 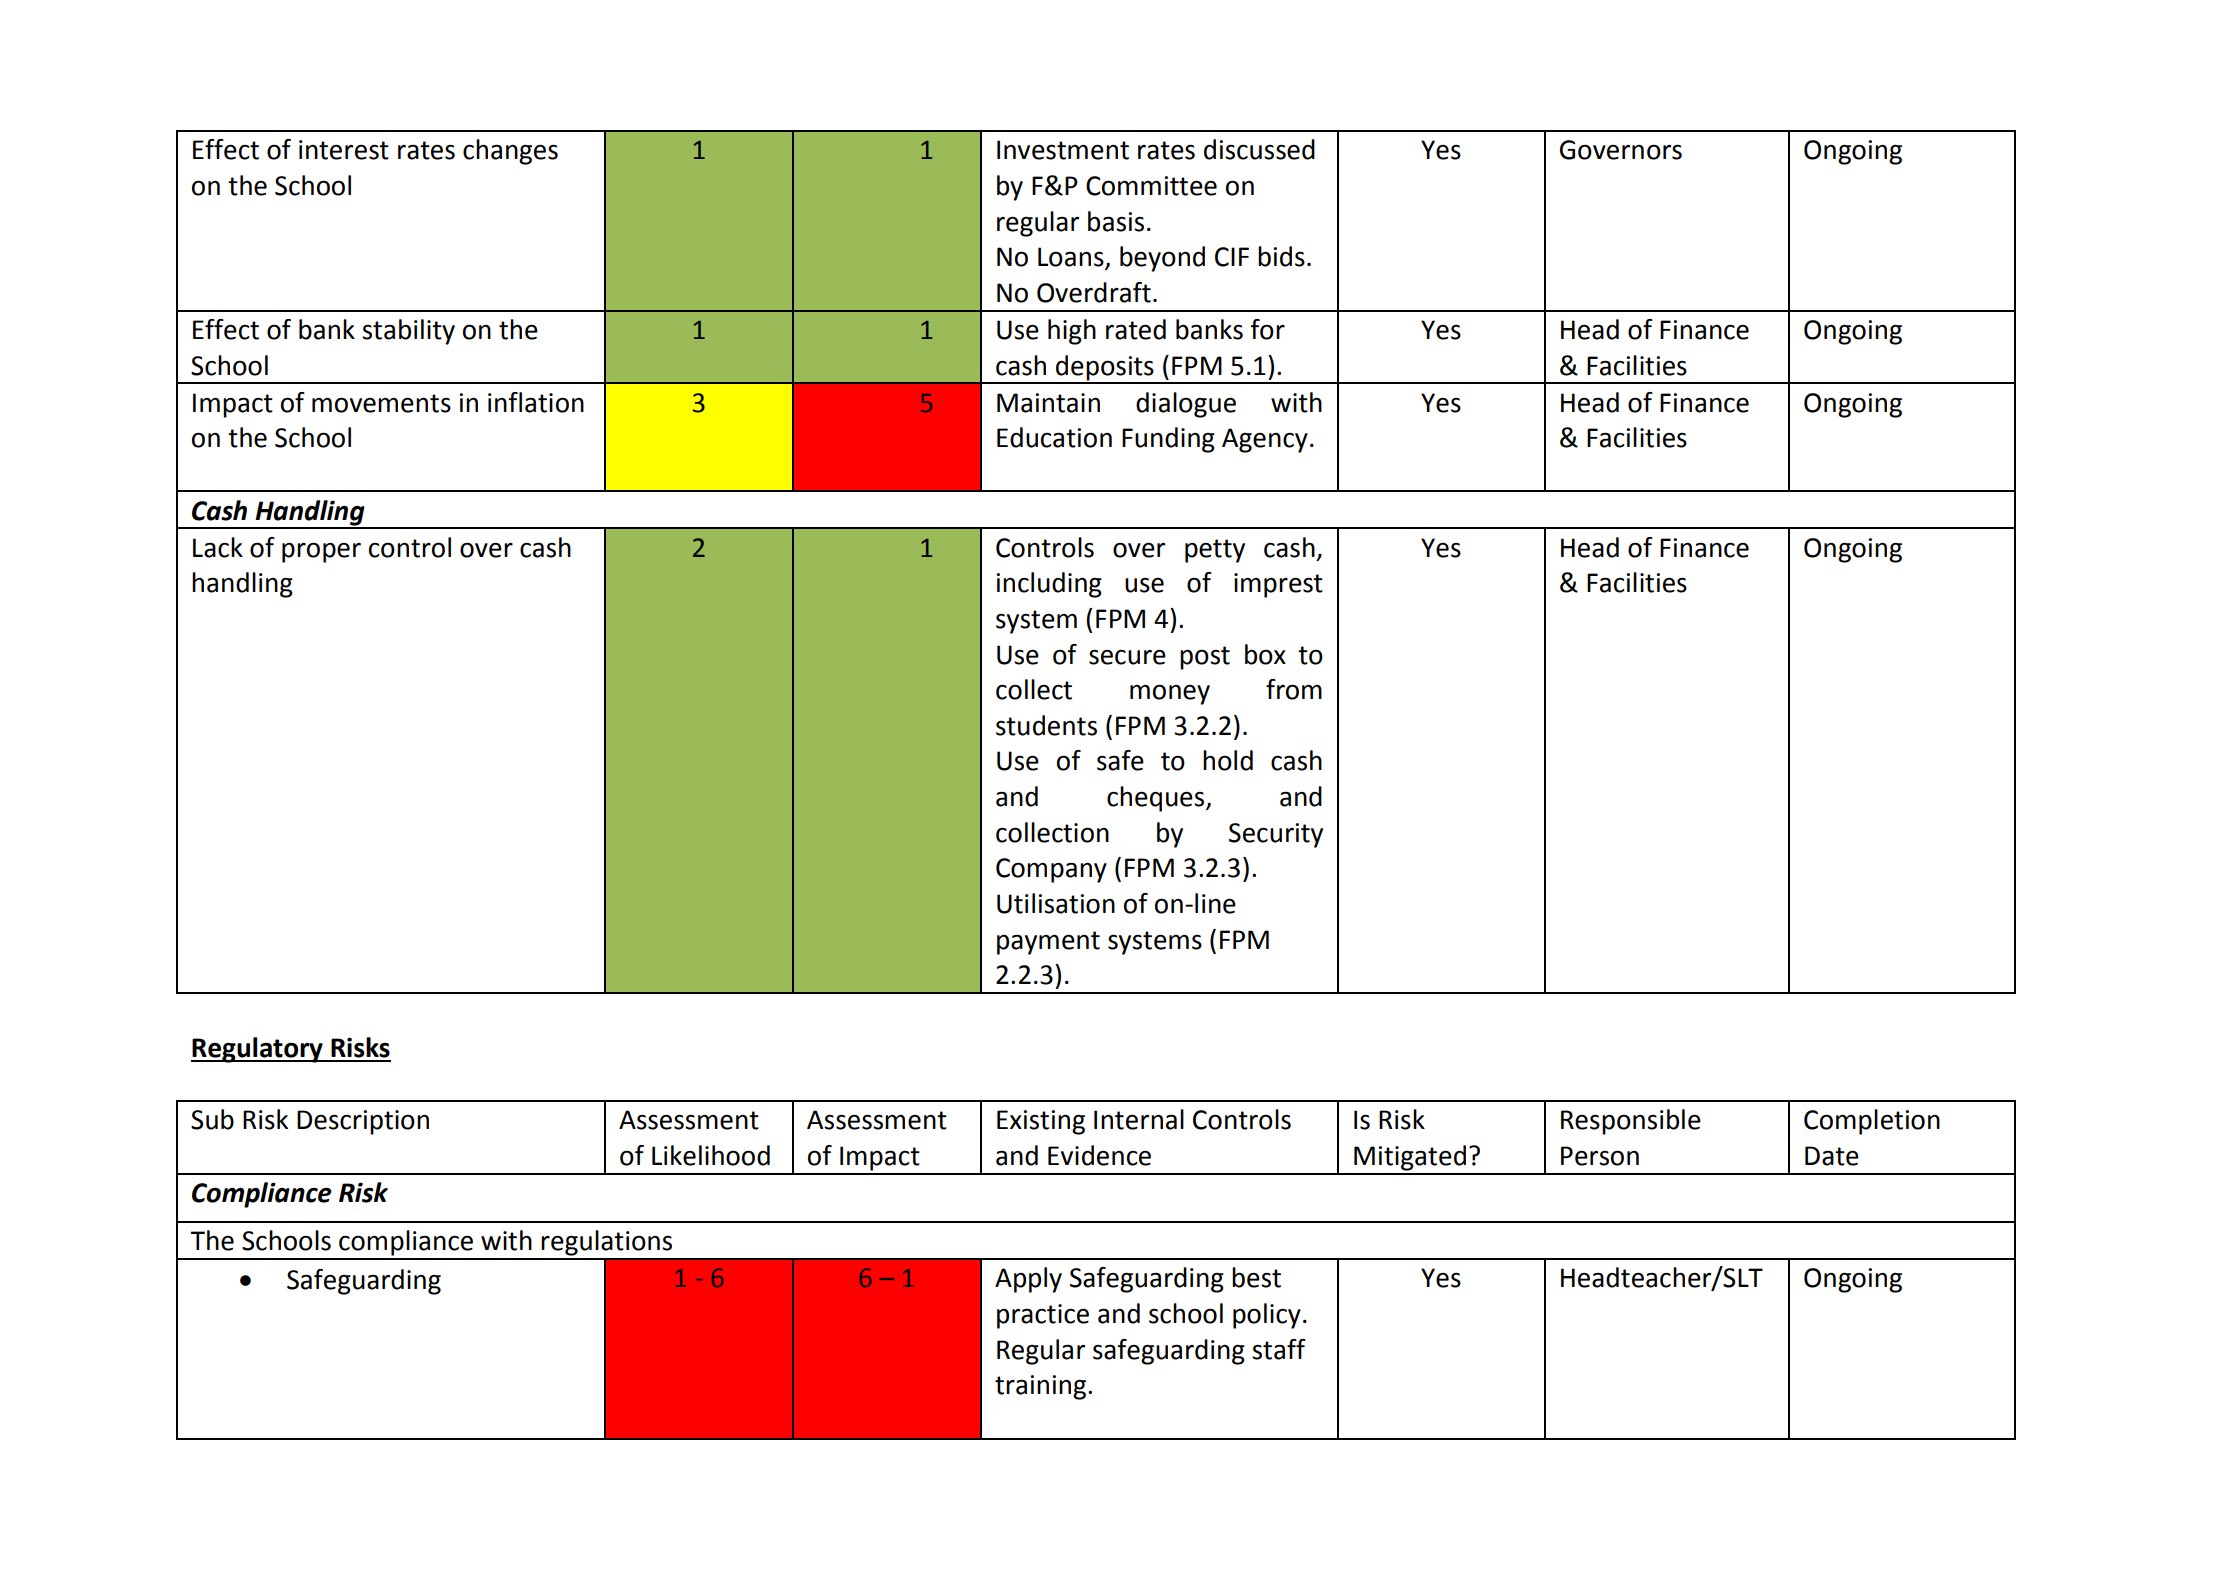 What do you see at coordinates (1051, 870) in the screenshot?
I see `Company` at bounding box center [1051, 870].
